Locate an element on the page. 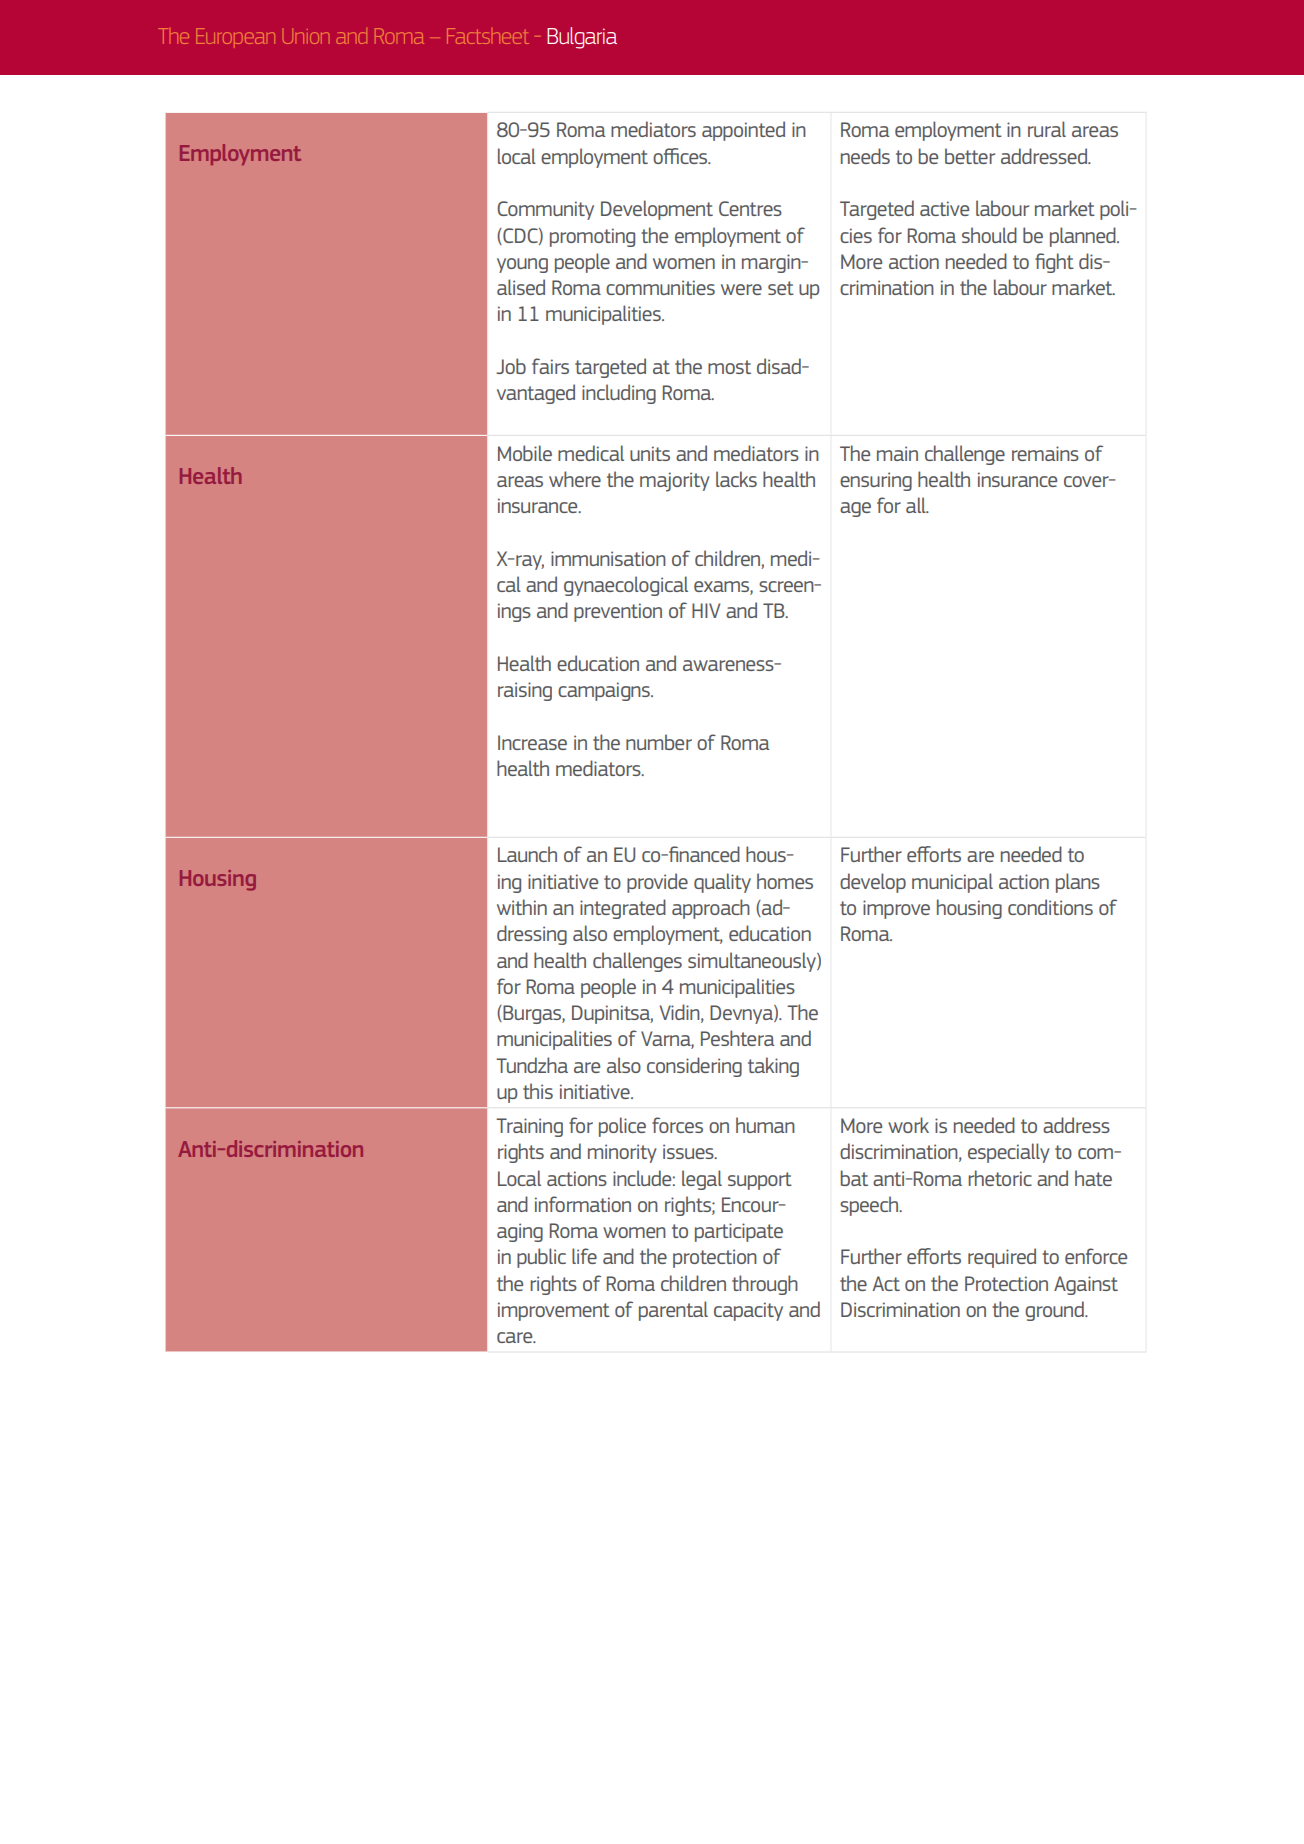 The height and width of the page is (1844, 1304). number is located at coordinates (659, 742).
